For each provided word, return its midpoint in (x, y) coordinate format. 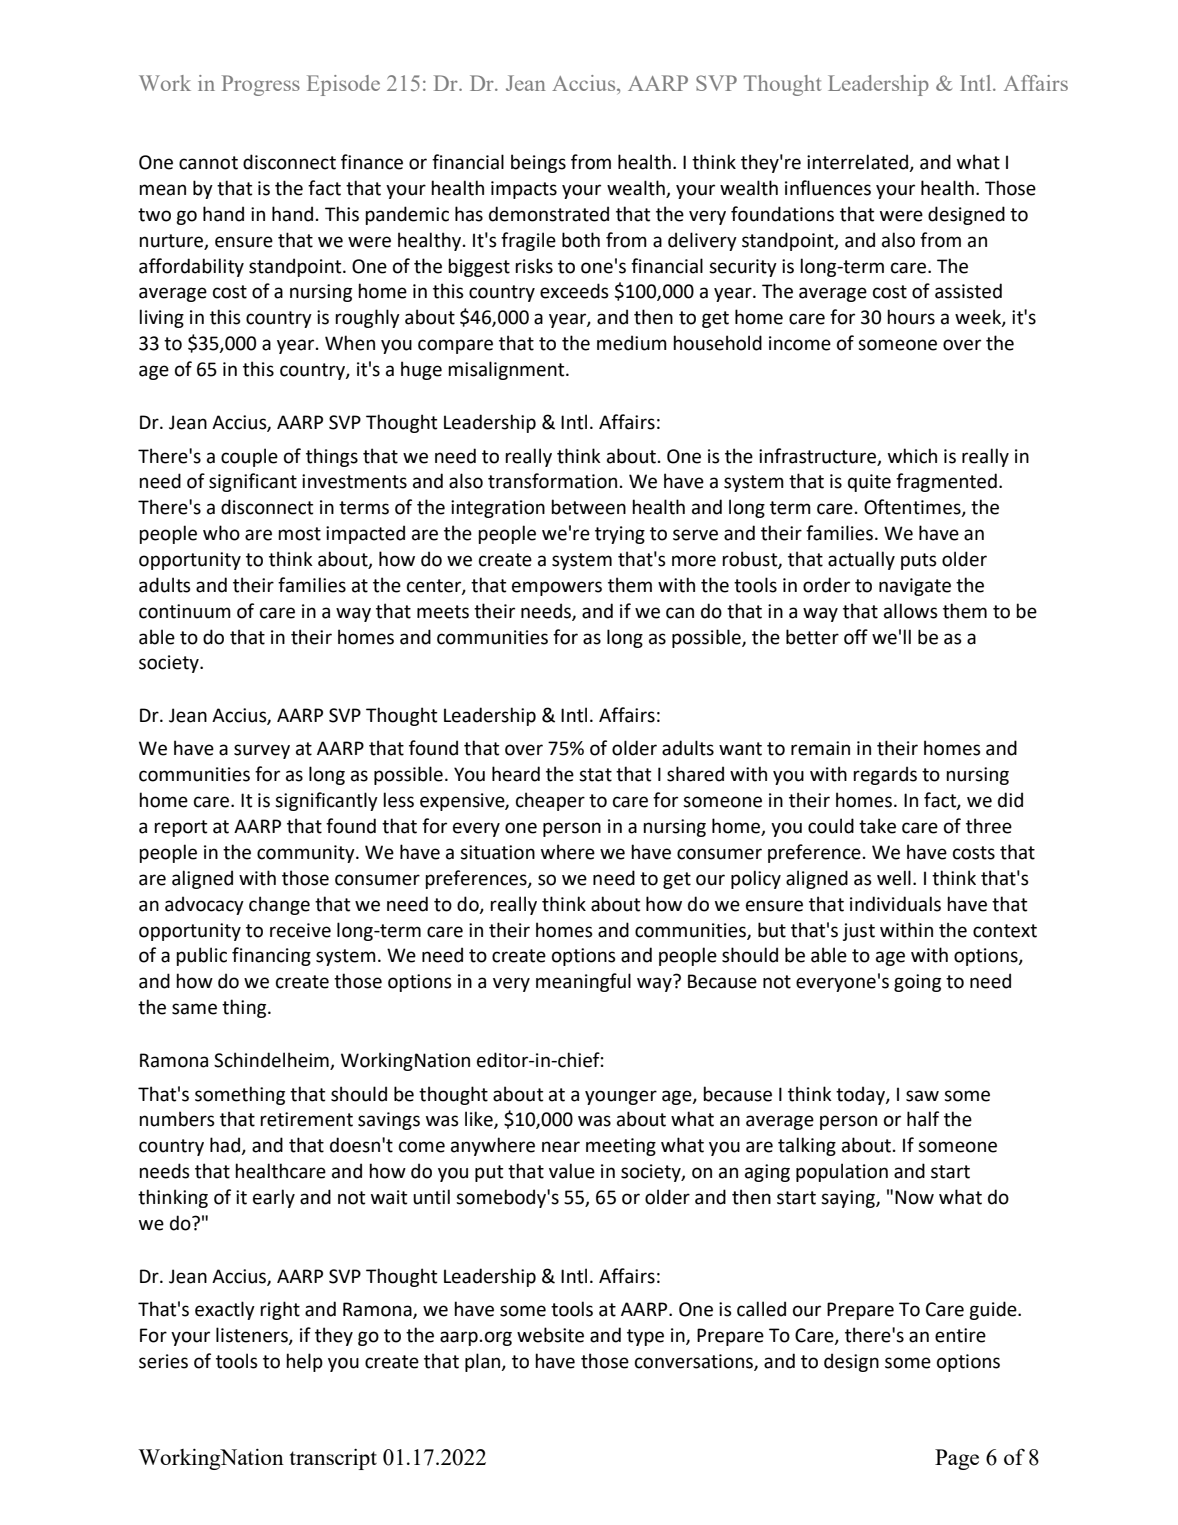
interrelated (858, 163)
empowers (557, 588)
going (917, 983)
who (221, 533)
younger (621, 1097)
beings (538, 163)
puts (919, 561)
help (304, 1362)
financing (271, 956)
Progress (261, 85)
